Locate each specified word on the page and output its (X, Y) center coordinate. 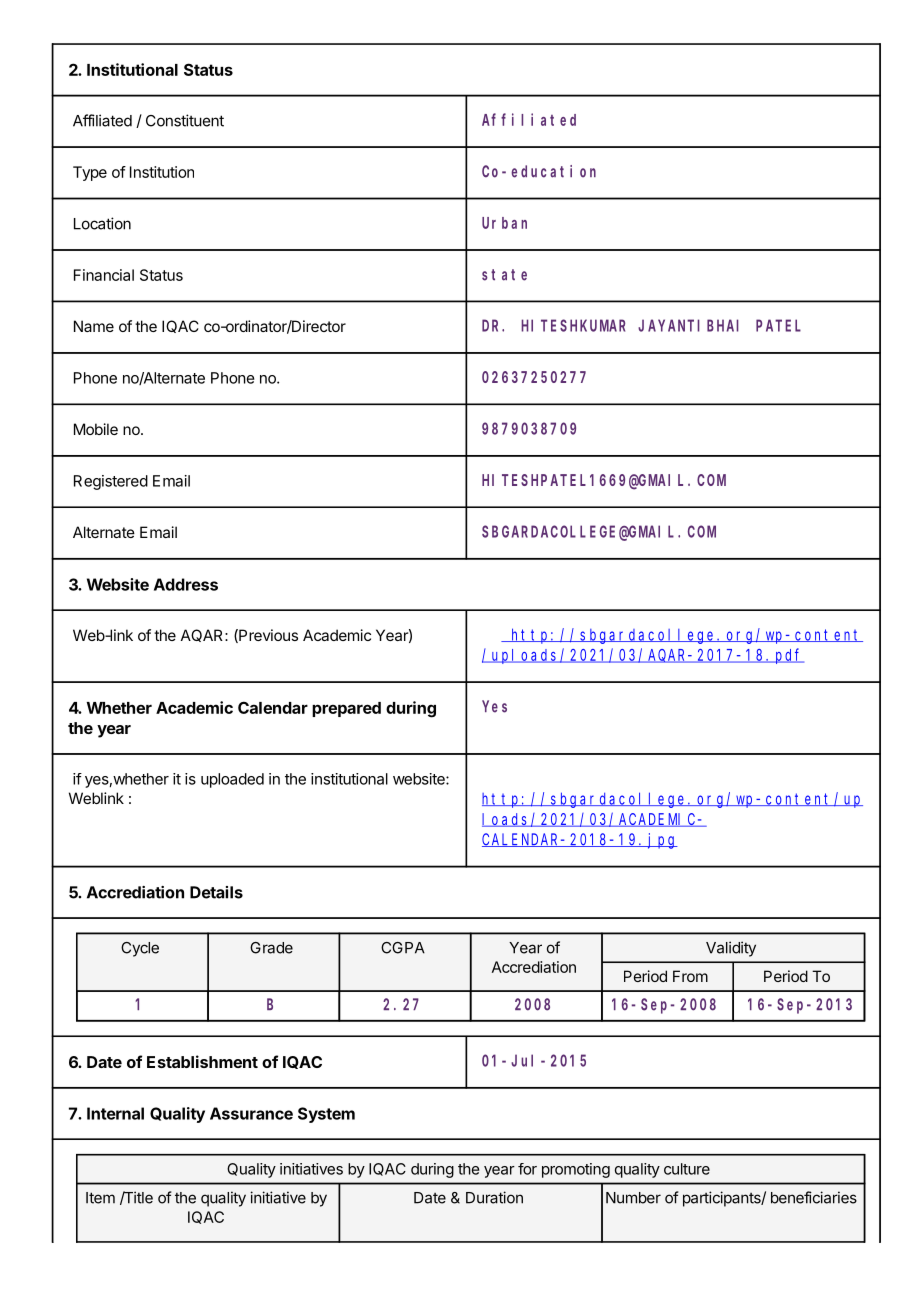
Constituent (185, 120)
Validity (731, 949)
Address (186, 584)
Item (100, 1198)
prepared (346, 709)
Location (102, 223)
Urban (504, 223)
